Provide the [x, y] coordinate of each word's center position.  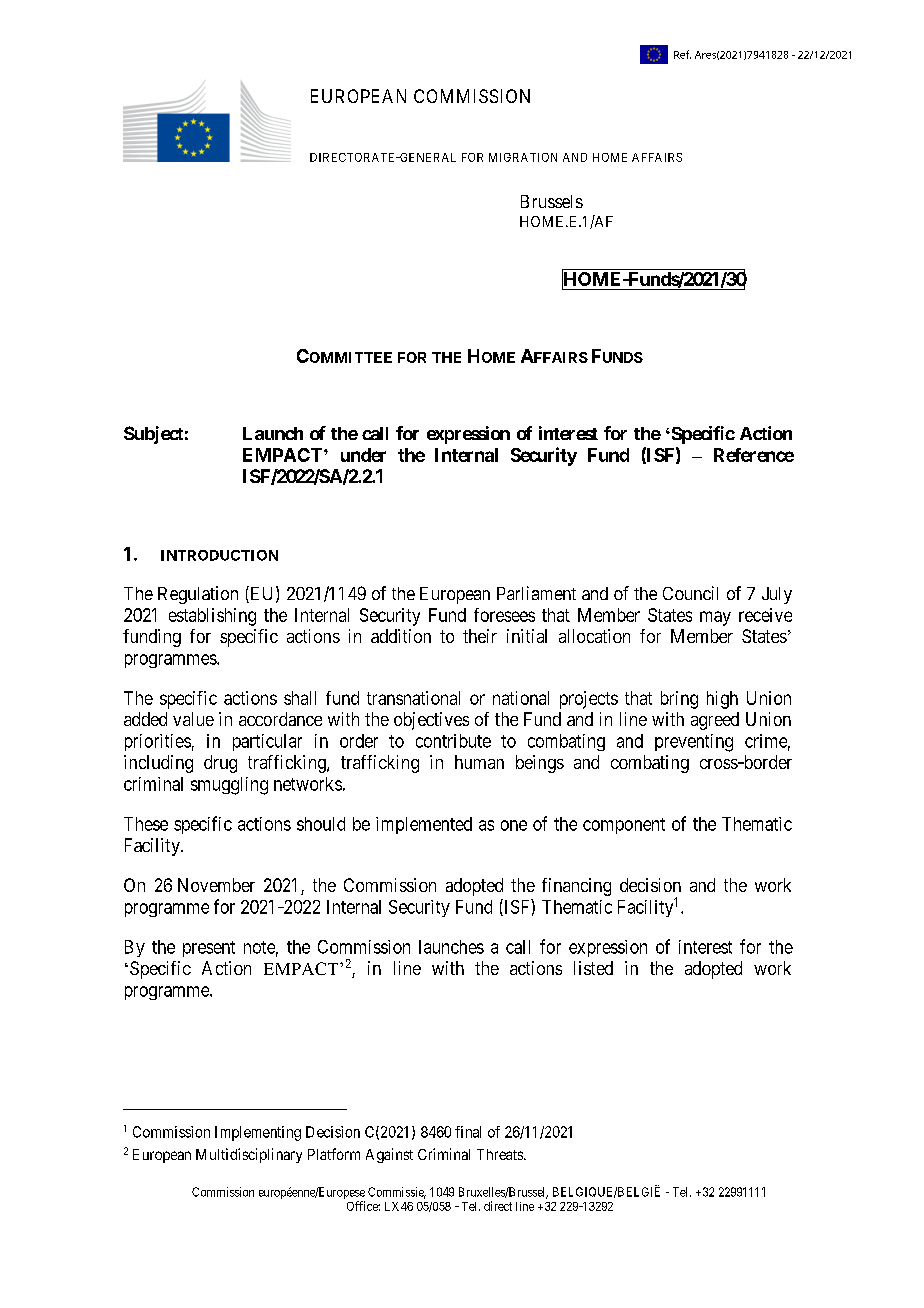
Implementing [258, 1133]
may [715, 618]
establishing [212, 617]
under [363, 455]
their [480, 636]
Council [690, 593]
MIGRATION [523, 157]
